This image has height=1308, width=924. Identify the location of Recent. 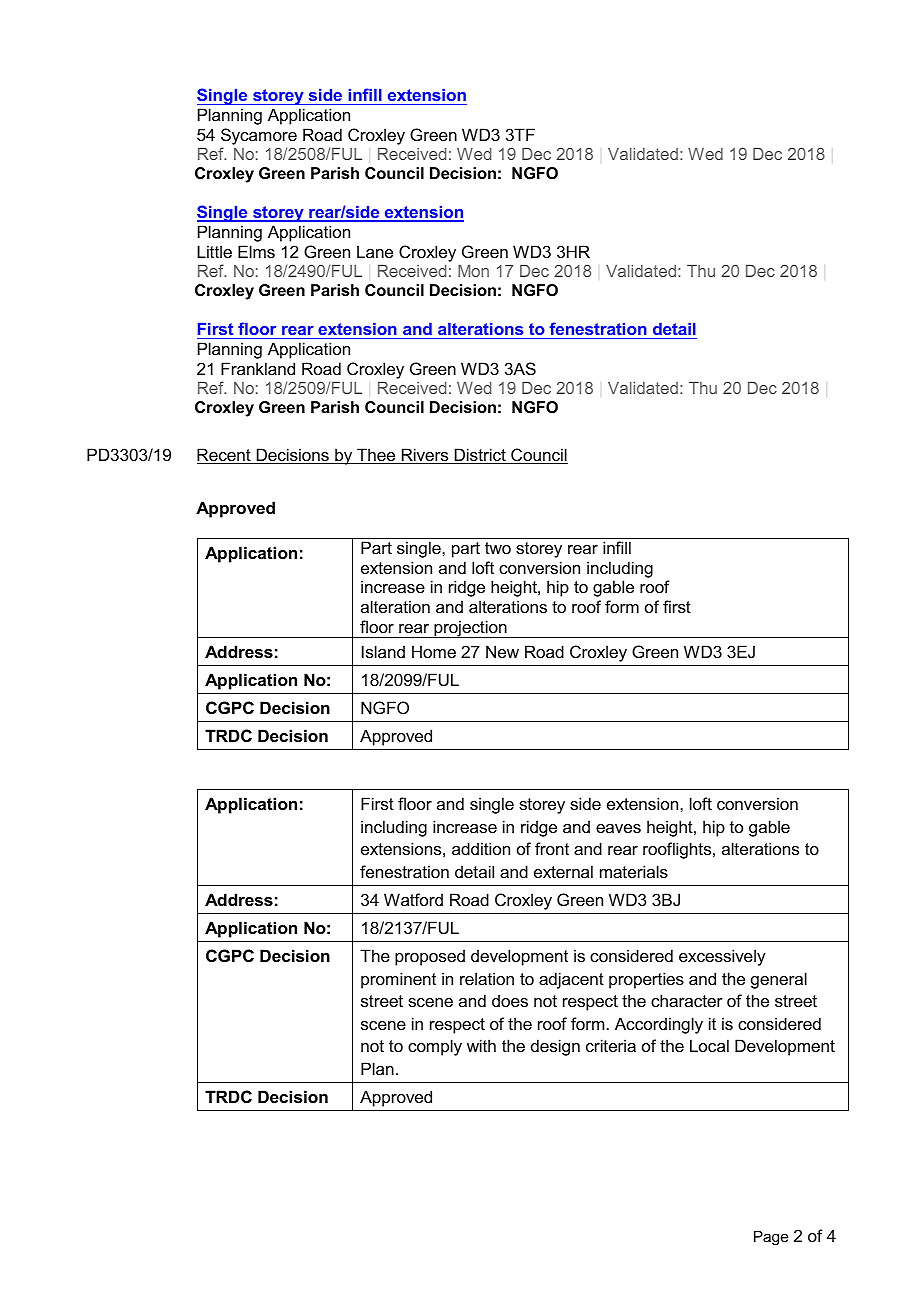
(225, 456).
